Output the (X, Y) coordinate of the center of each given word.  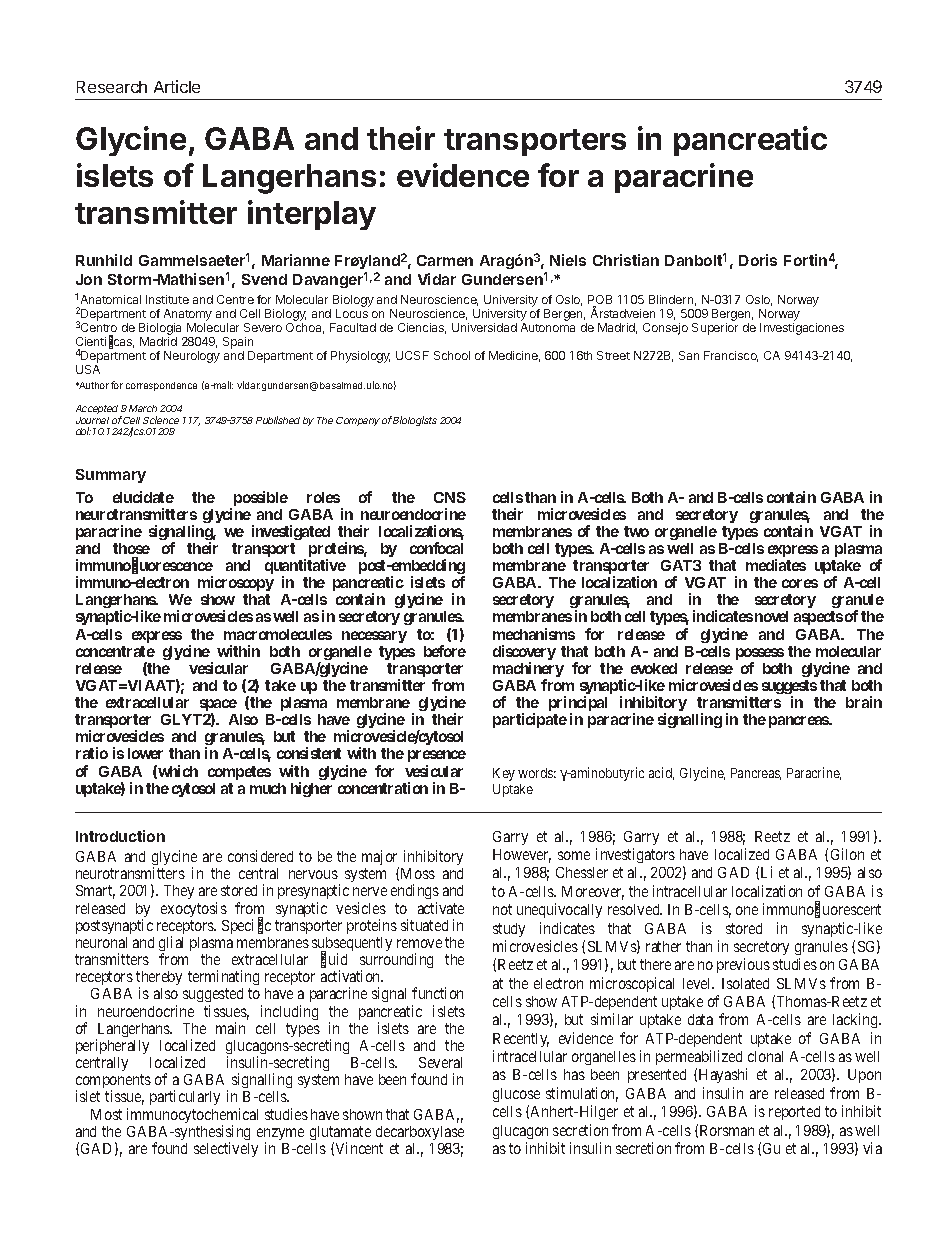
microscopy (236, 583)
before (445, 651)
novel (771, 616)
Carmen (445, 260)
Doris (758, 260)
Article (177, 86)
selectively (226, 1149)
